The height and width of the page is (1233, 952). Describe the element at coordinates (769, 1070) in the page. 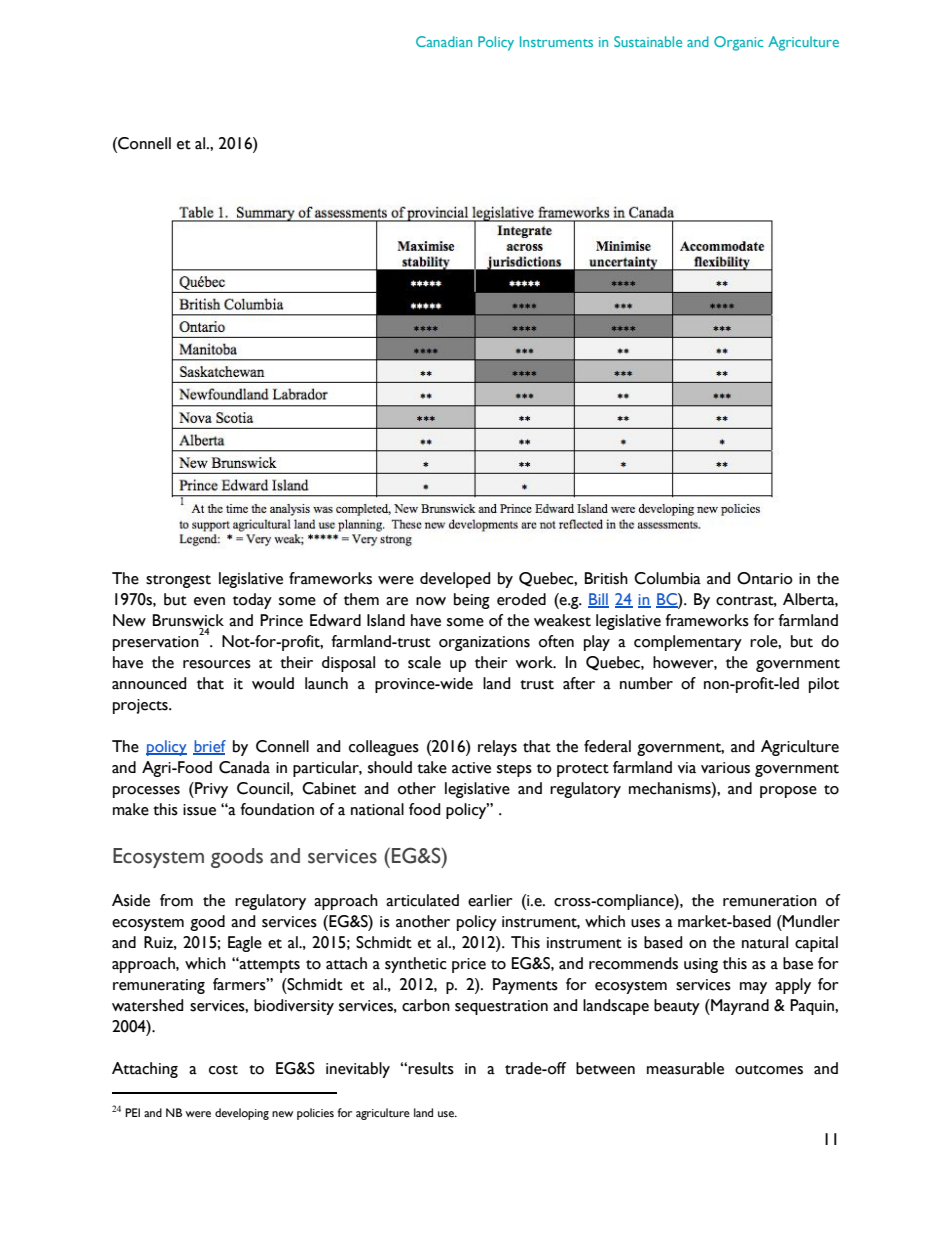

I see `outcomes` at that location.
